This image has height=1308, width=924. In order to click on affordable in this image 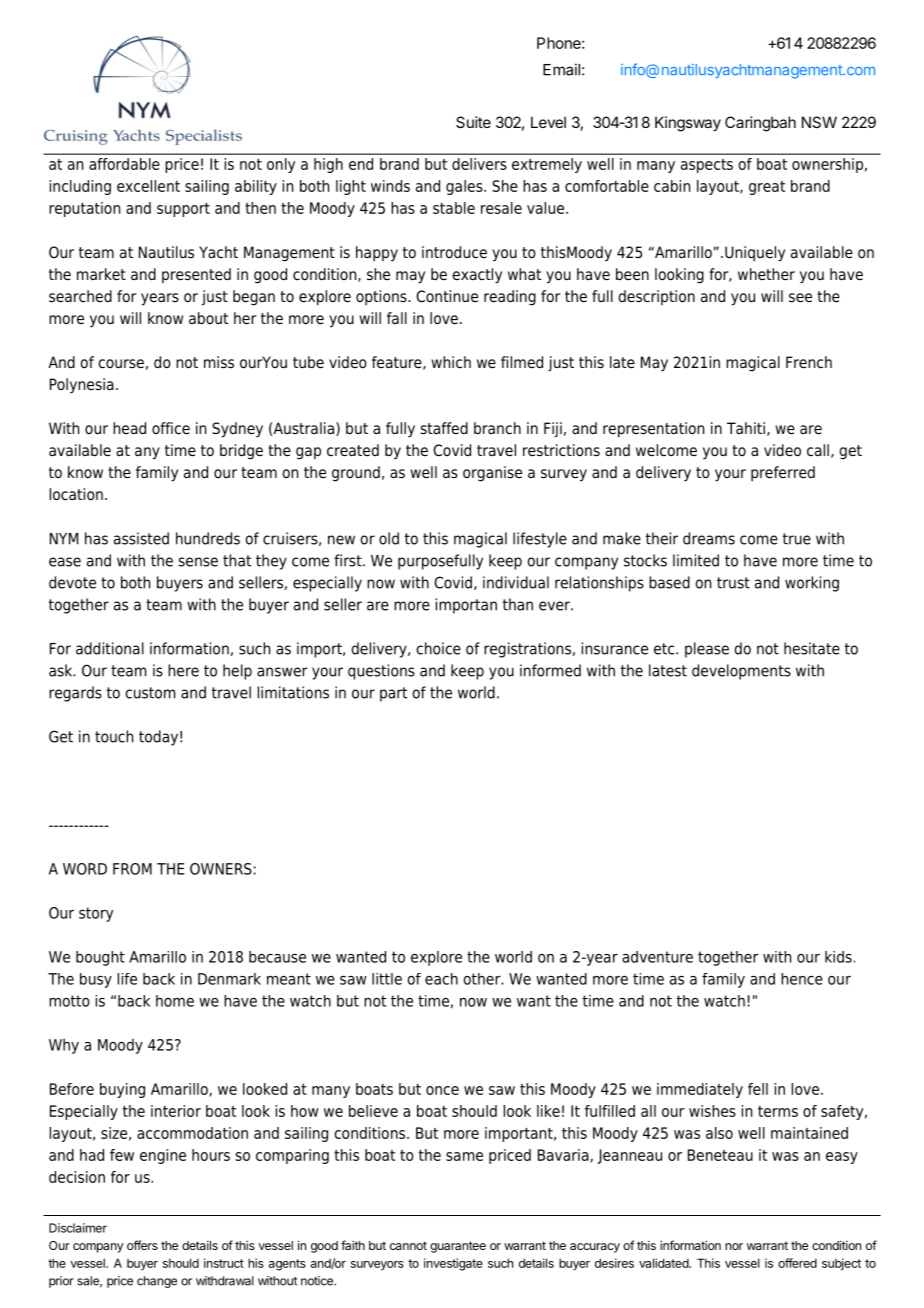, I will do `click(124, 164)`.
